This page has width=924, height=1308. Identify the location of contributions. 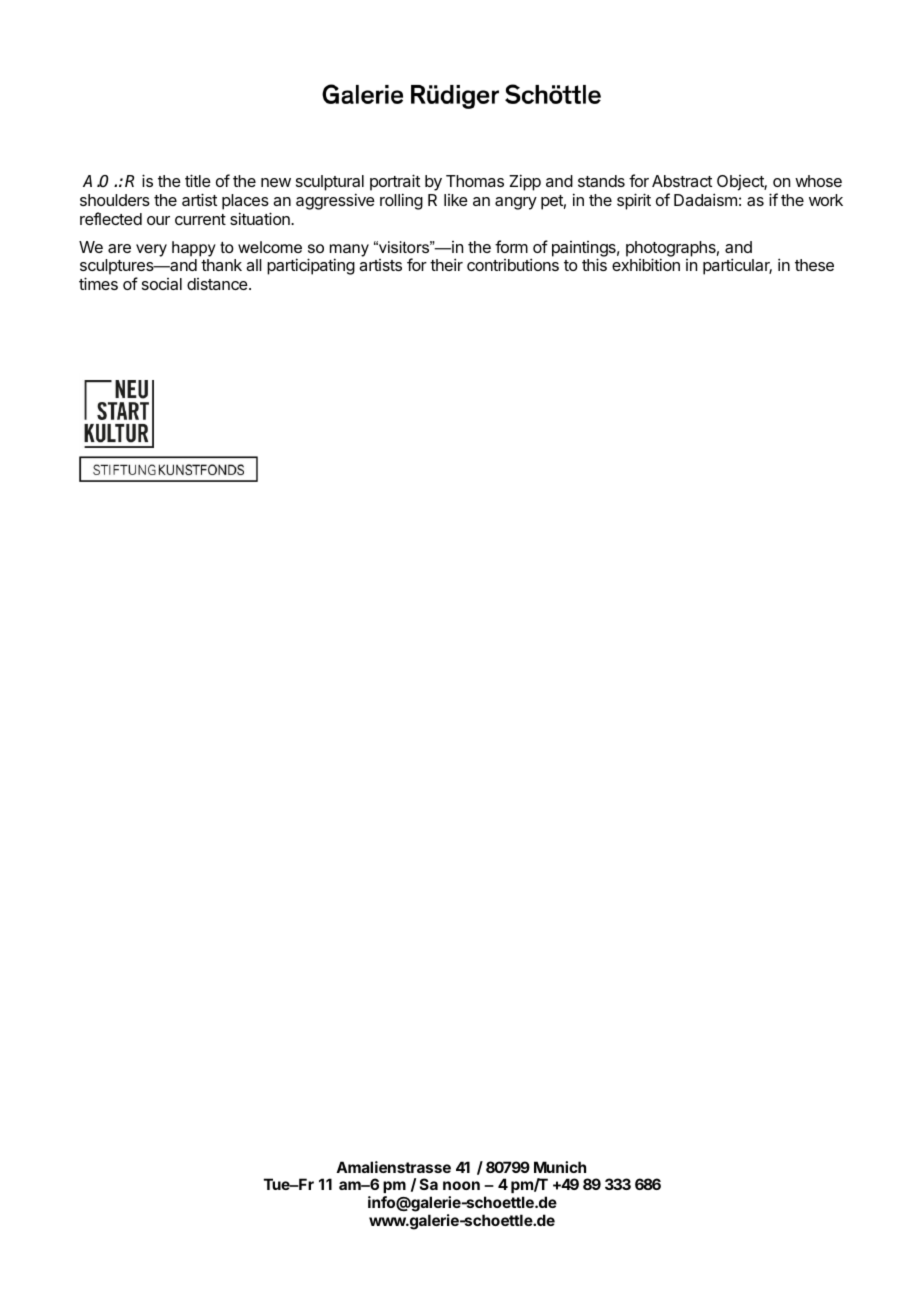
(513, 264).
